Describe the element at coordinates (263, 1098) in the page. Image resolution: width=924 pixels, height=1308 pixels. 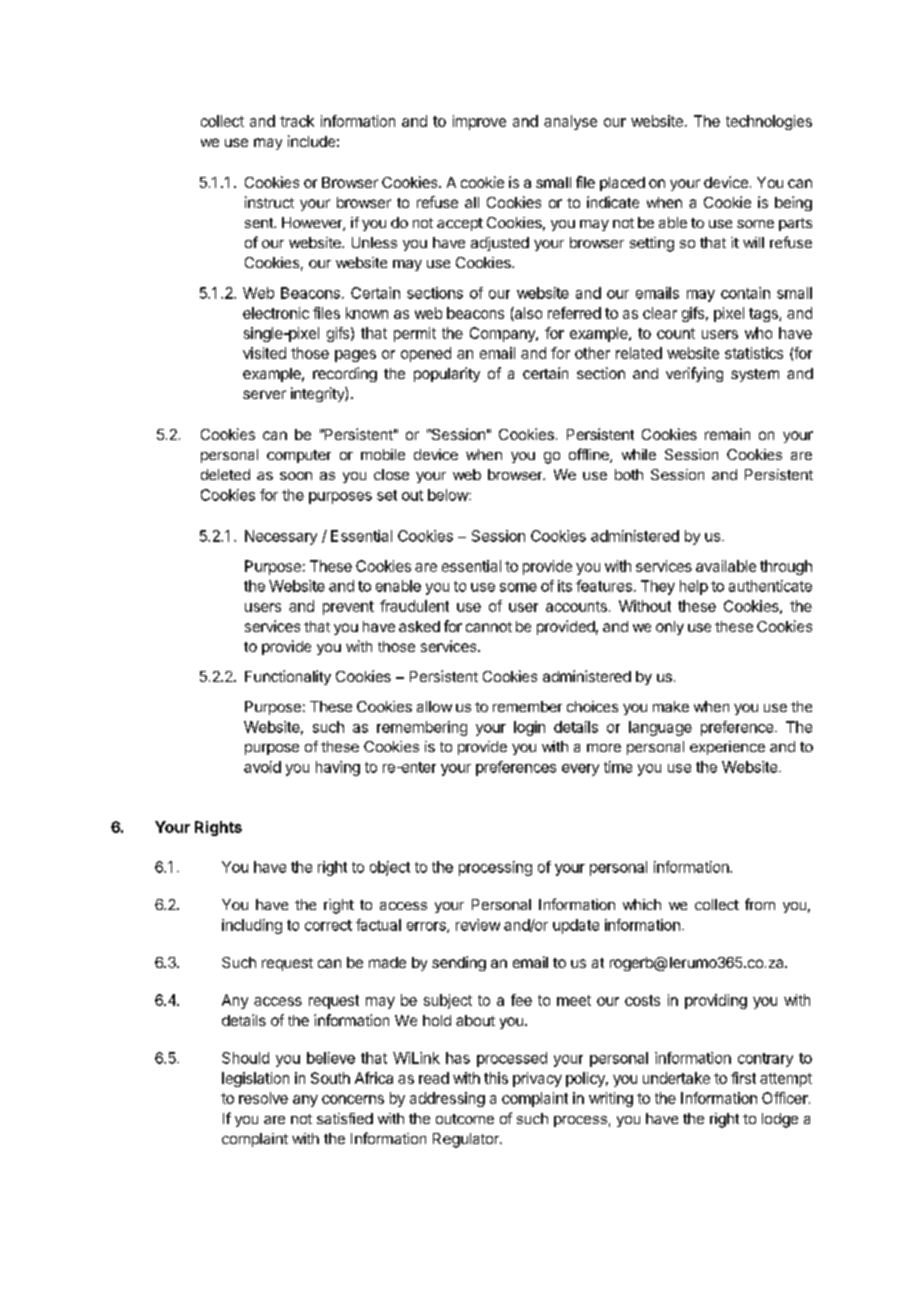
I see `resolve` at that location.
